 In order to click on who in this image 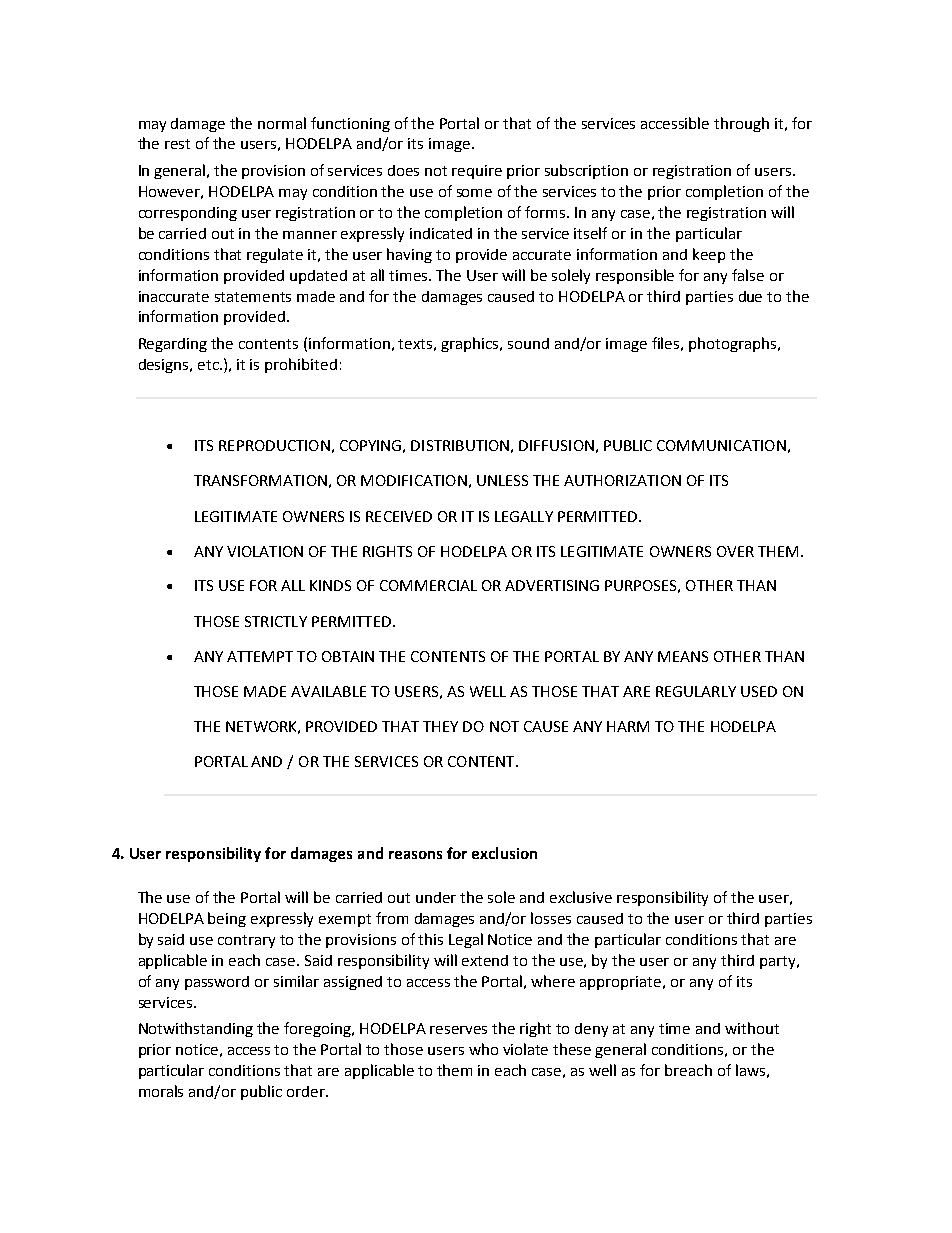, I will do `click(483, 1049)`.
